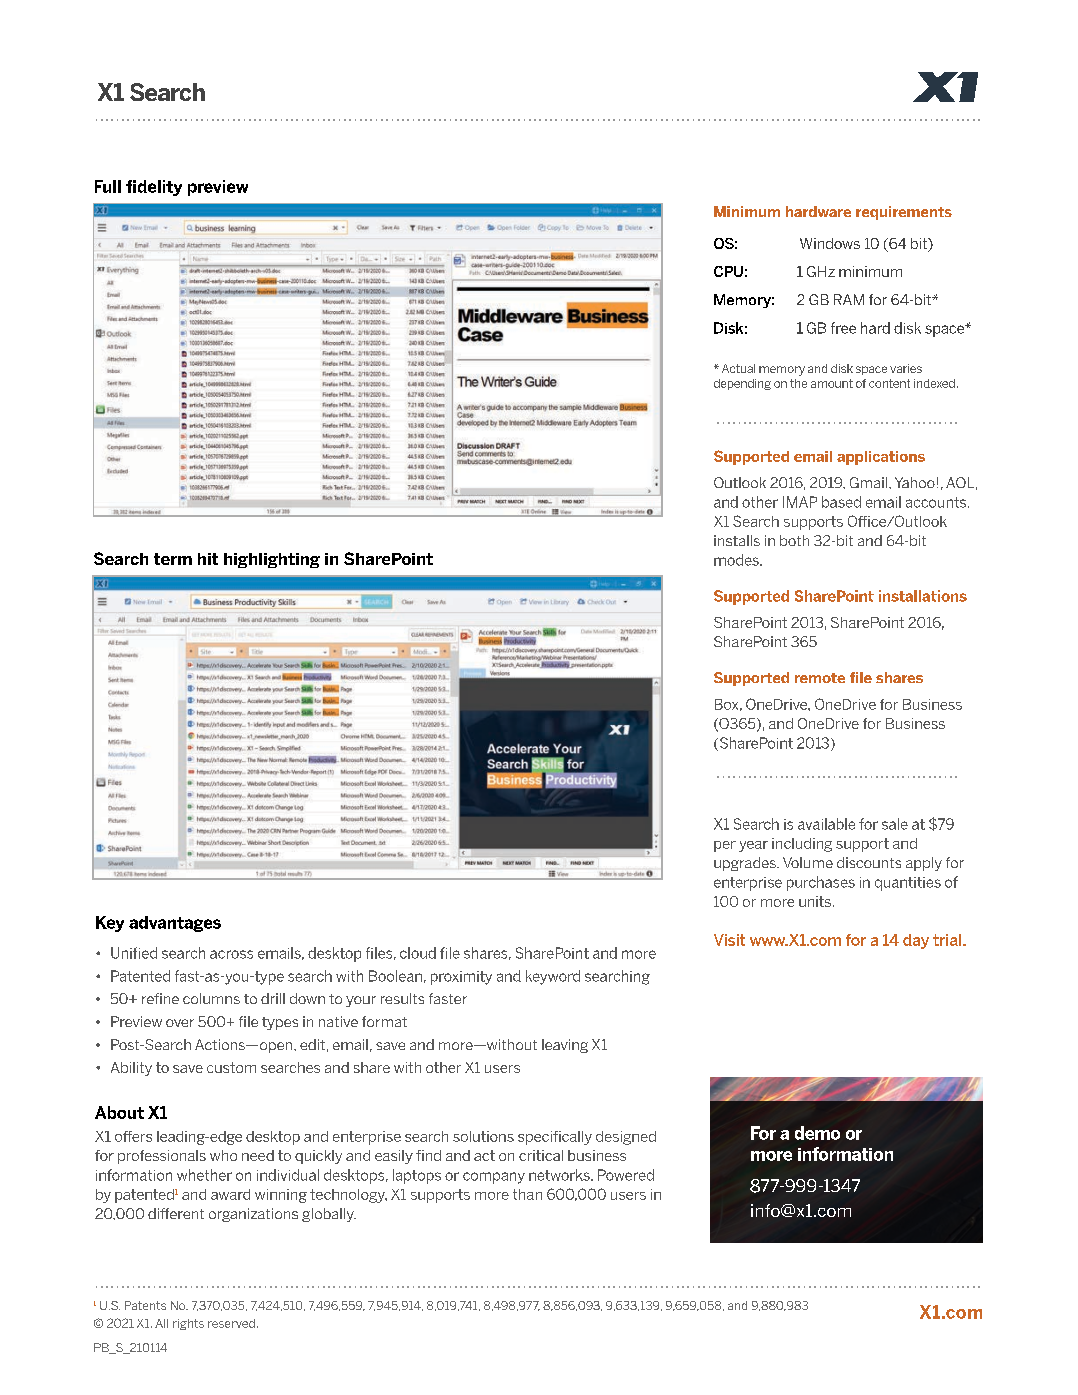 Image resolution: width=1078 pixels, height=1395 pixels. I want to click on installs, so click(737, 540).
